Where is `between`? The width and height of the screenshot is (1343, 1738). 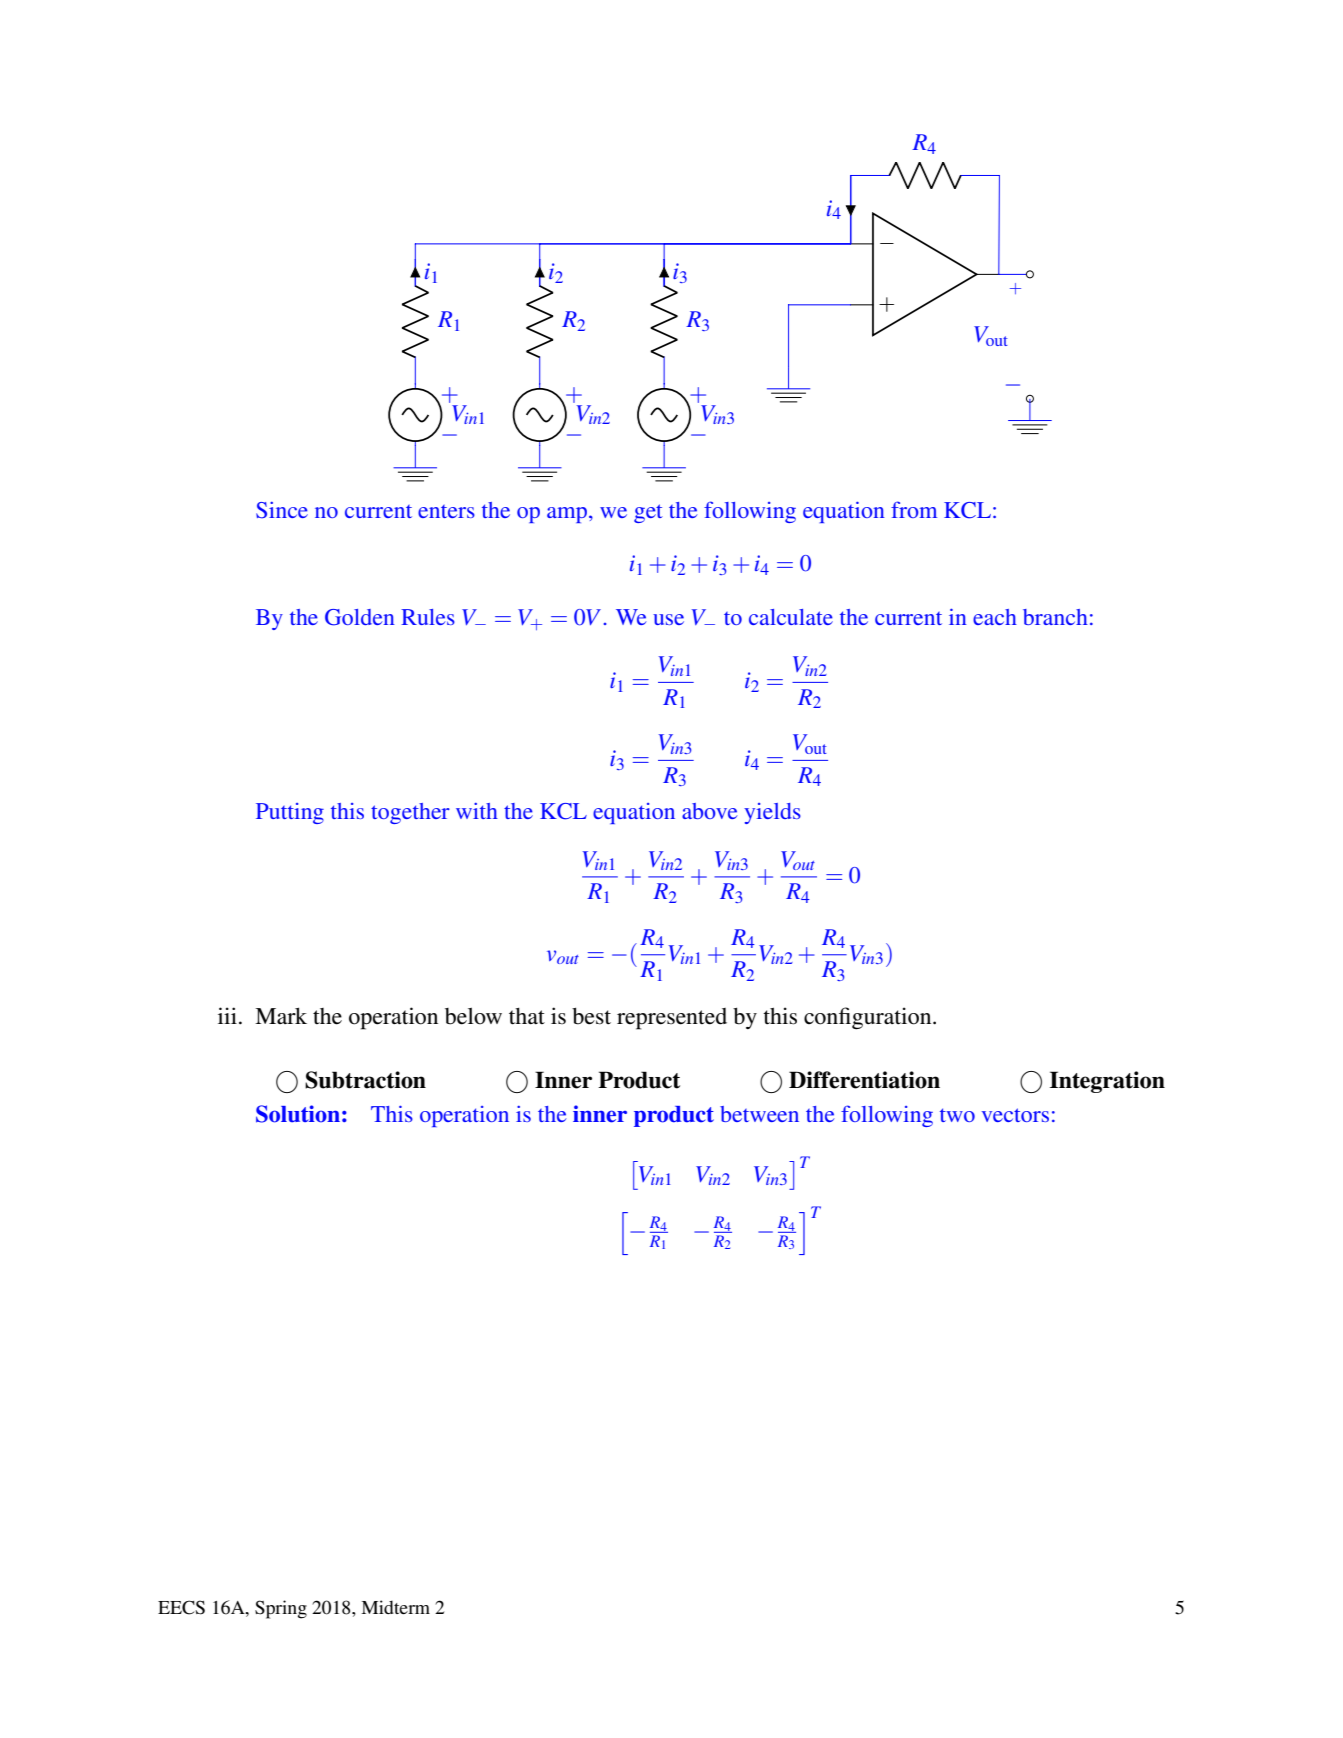 between is located at coordinates (759, 1114).
